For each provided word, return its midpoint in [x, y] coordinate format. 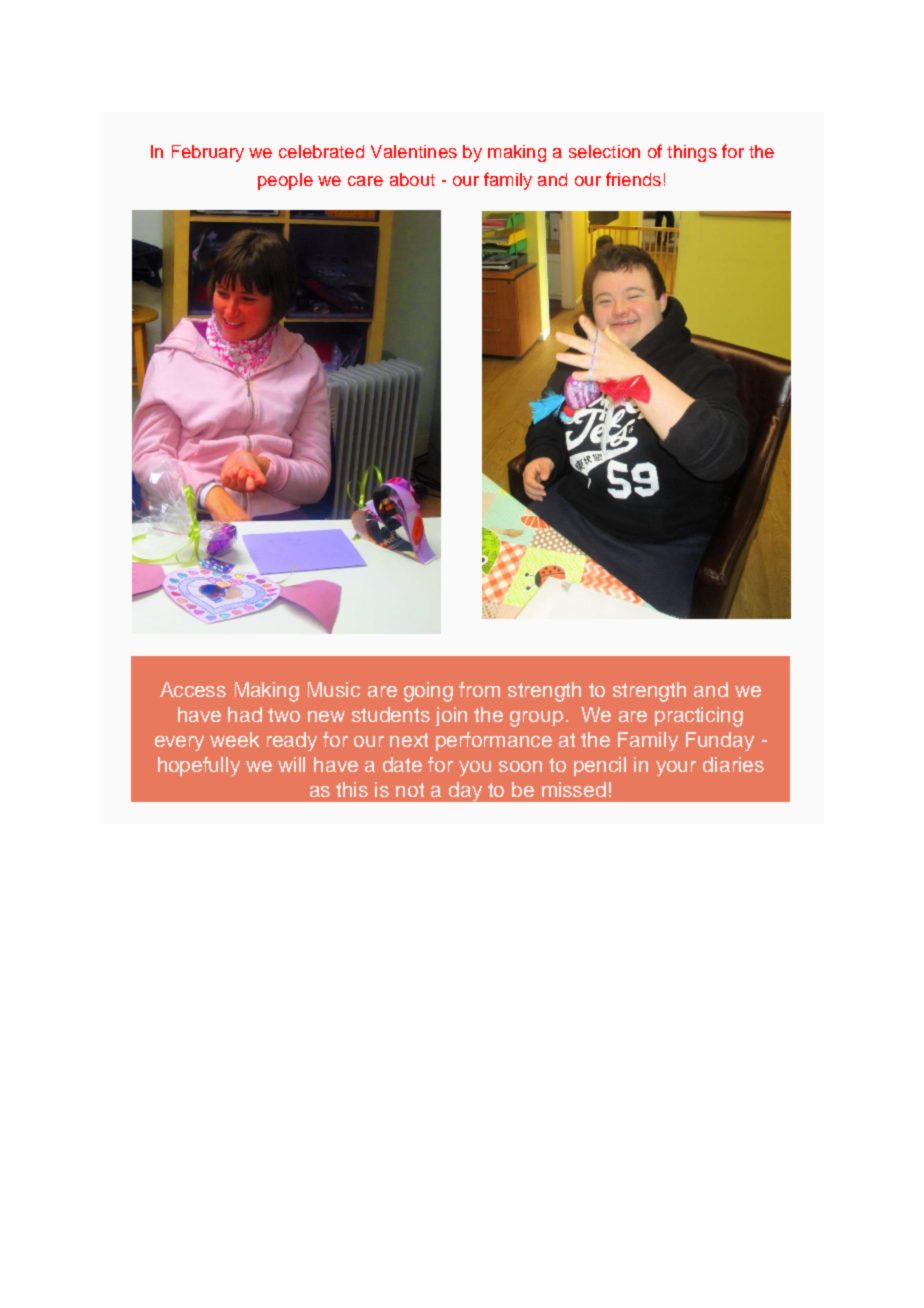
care [365, 181]
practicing [699, 717]
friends [633, 179]
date [402, 764]
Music [334, 689]
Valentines [414, 151]
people [285, 181]
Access [193, 689]
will [291, 764]
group [536, 719]
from [479, 689]
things [692, 153]
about [412, 179]
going [428, 692]
